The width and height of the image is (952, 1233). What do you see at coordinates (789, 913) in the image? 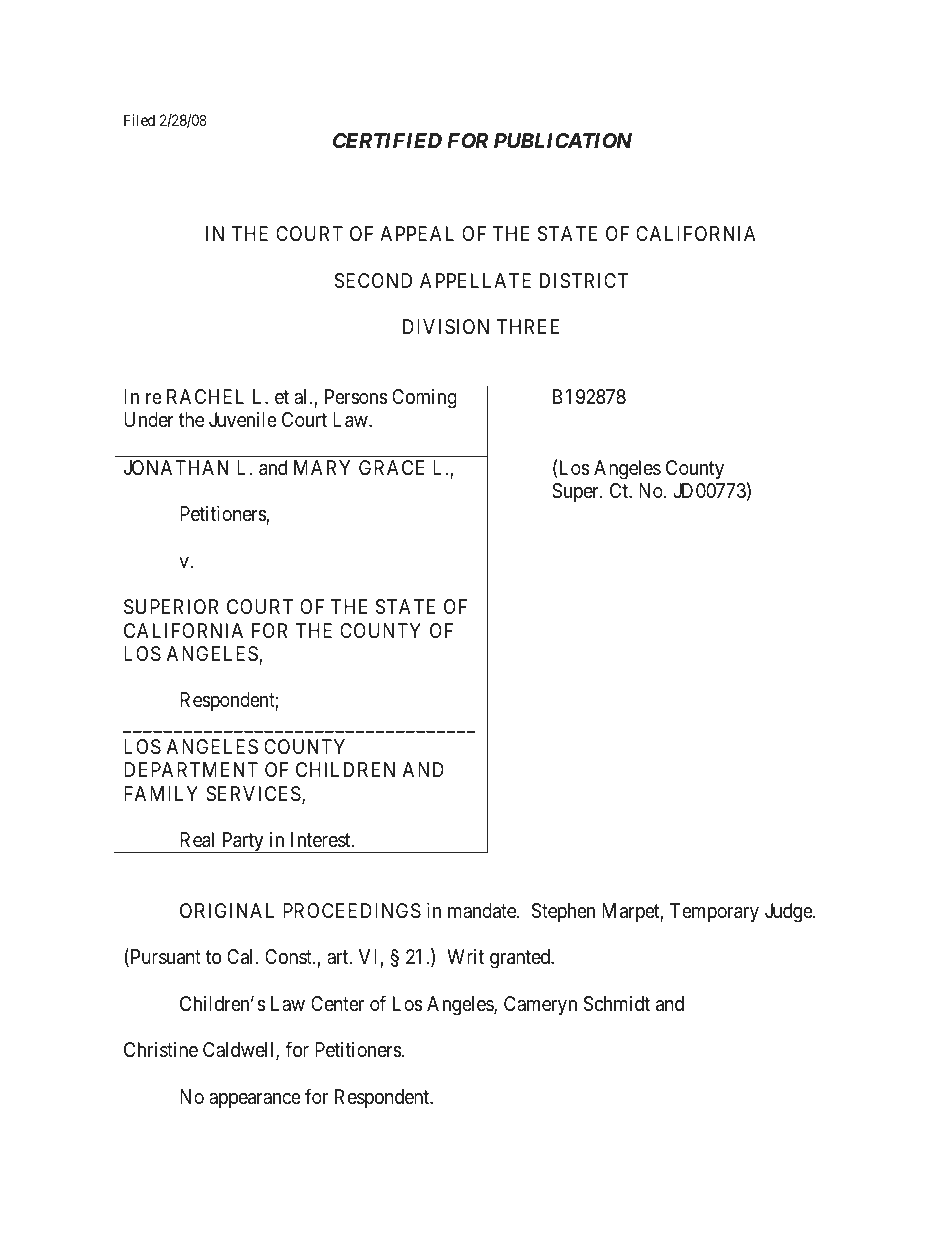
I see `Judge` at bounding box center [789, 913].
